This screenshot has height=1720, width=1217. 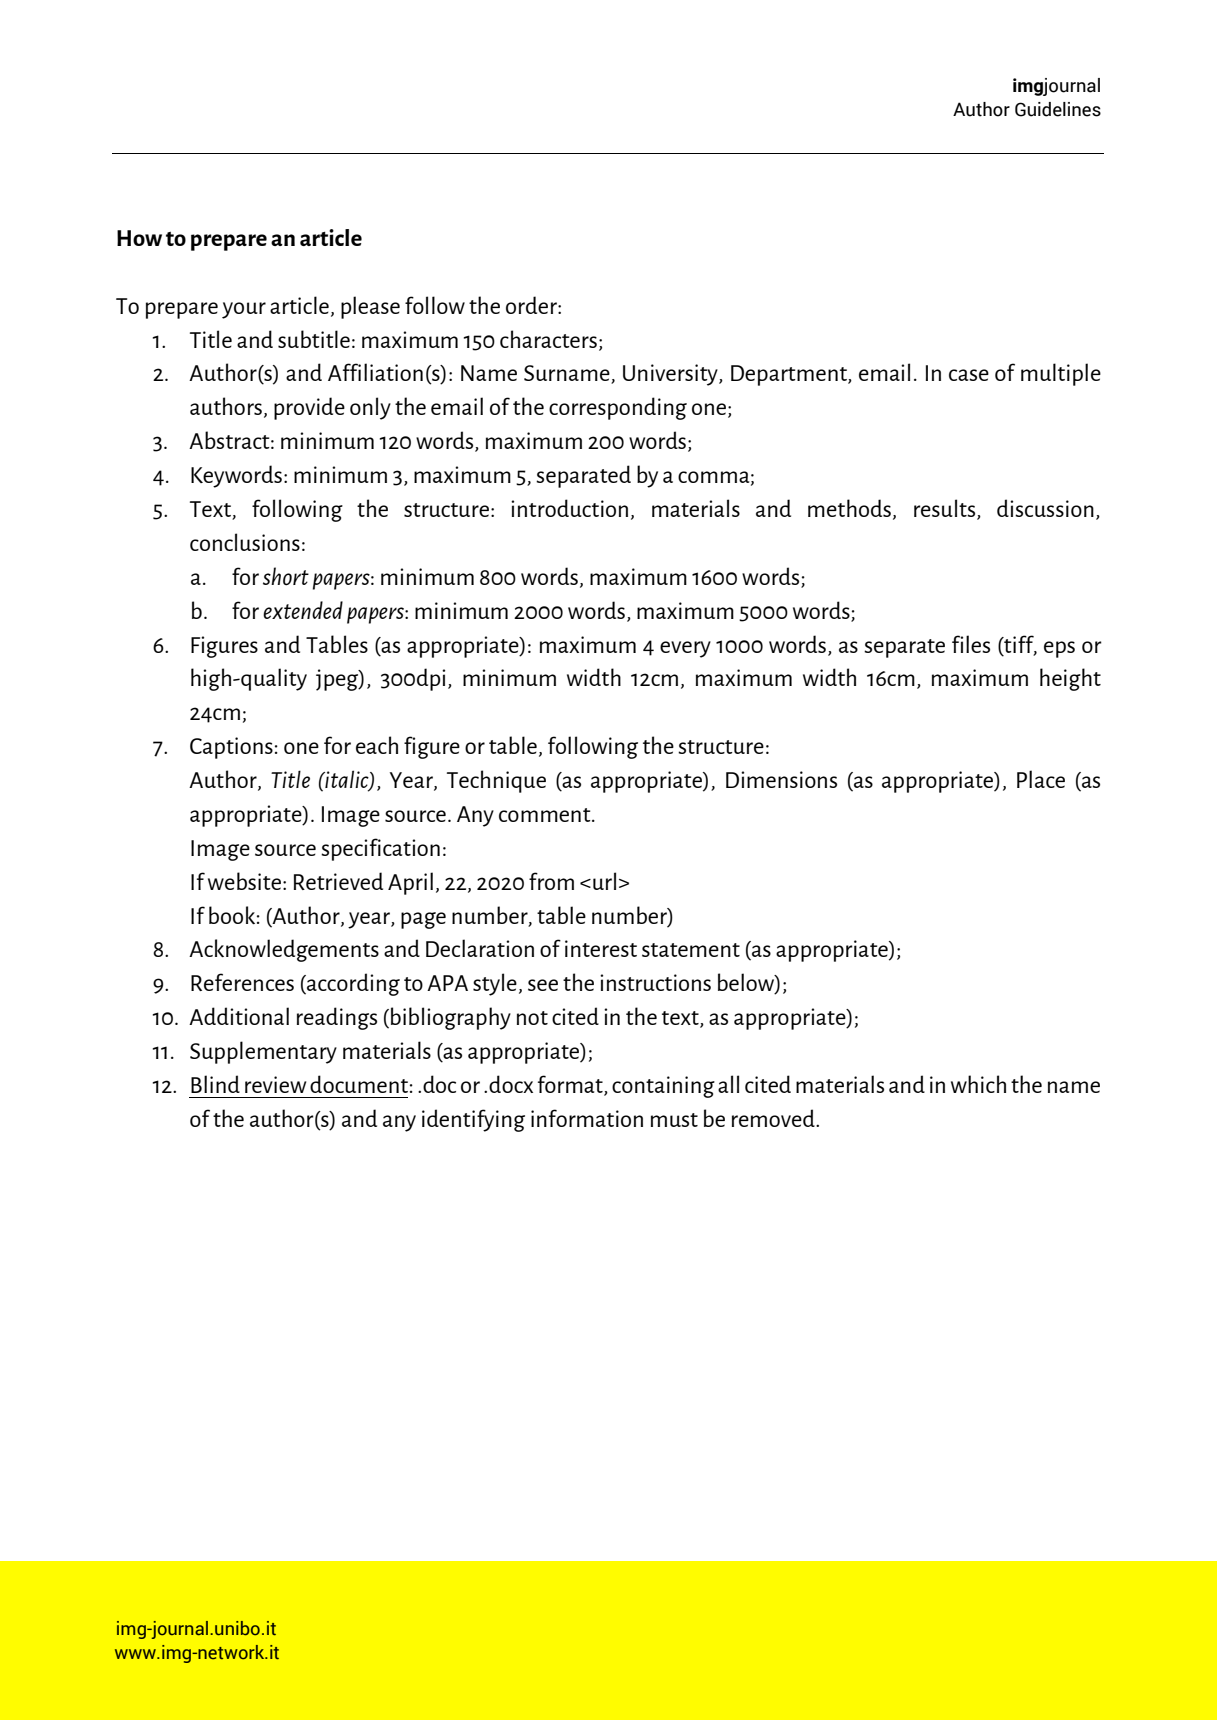 I want to click on provide, so click(x=309, y=408).
